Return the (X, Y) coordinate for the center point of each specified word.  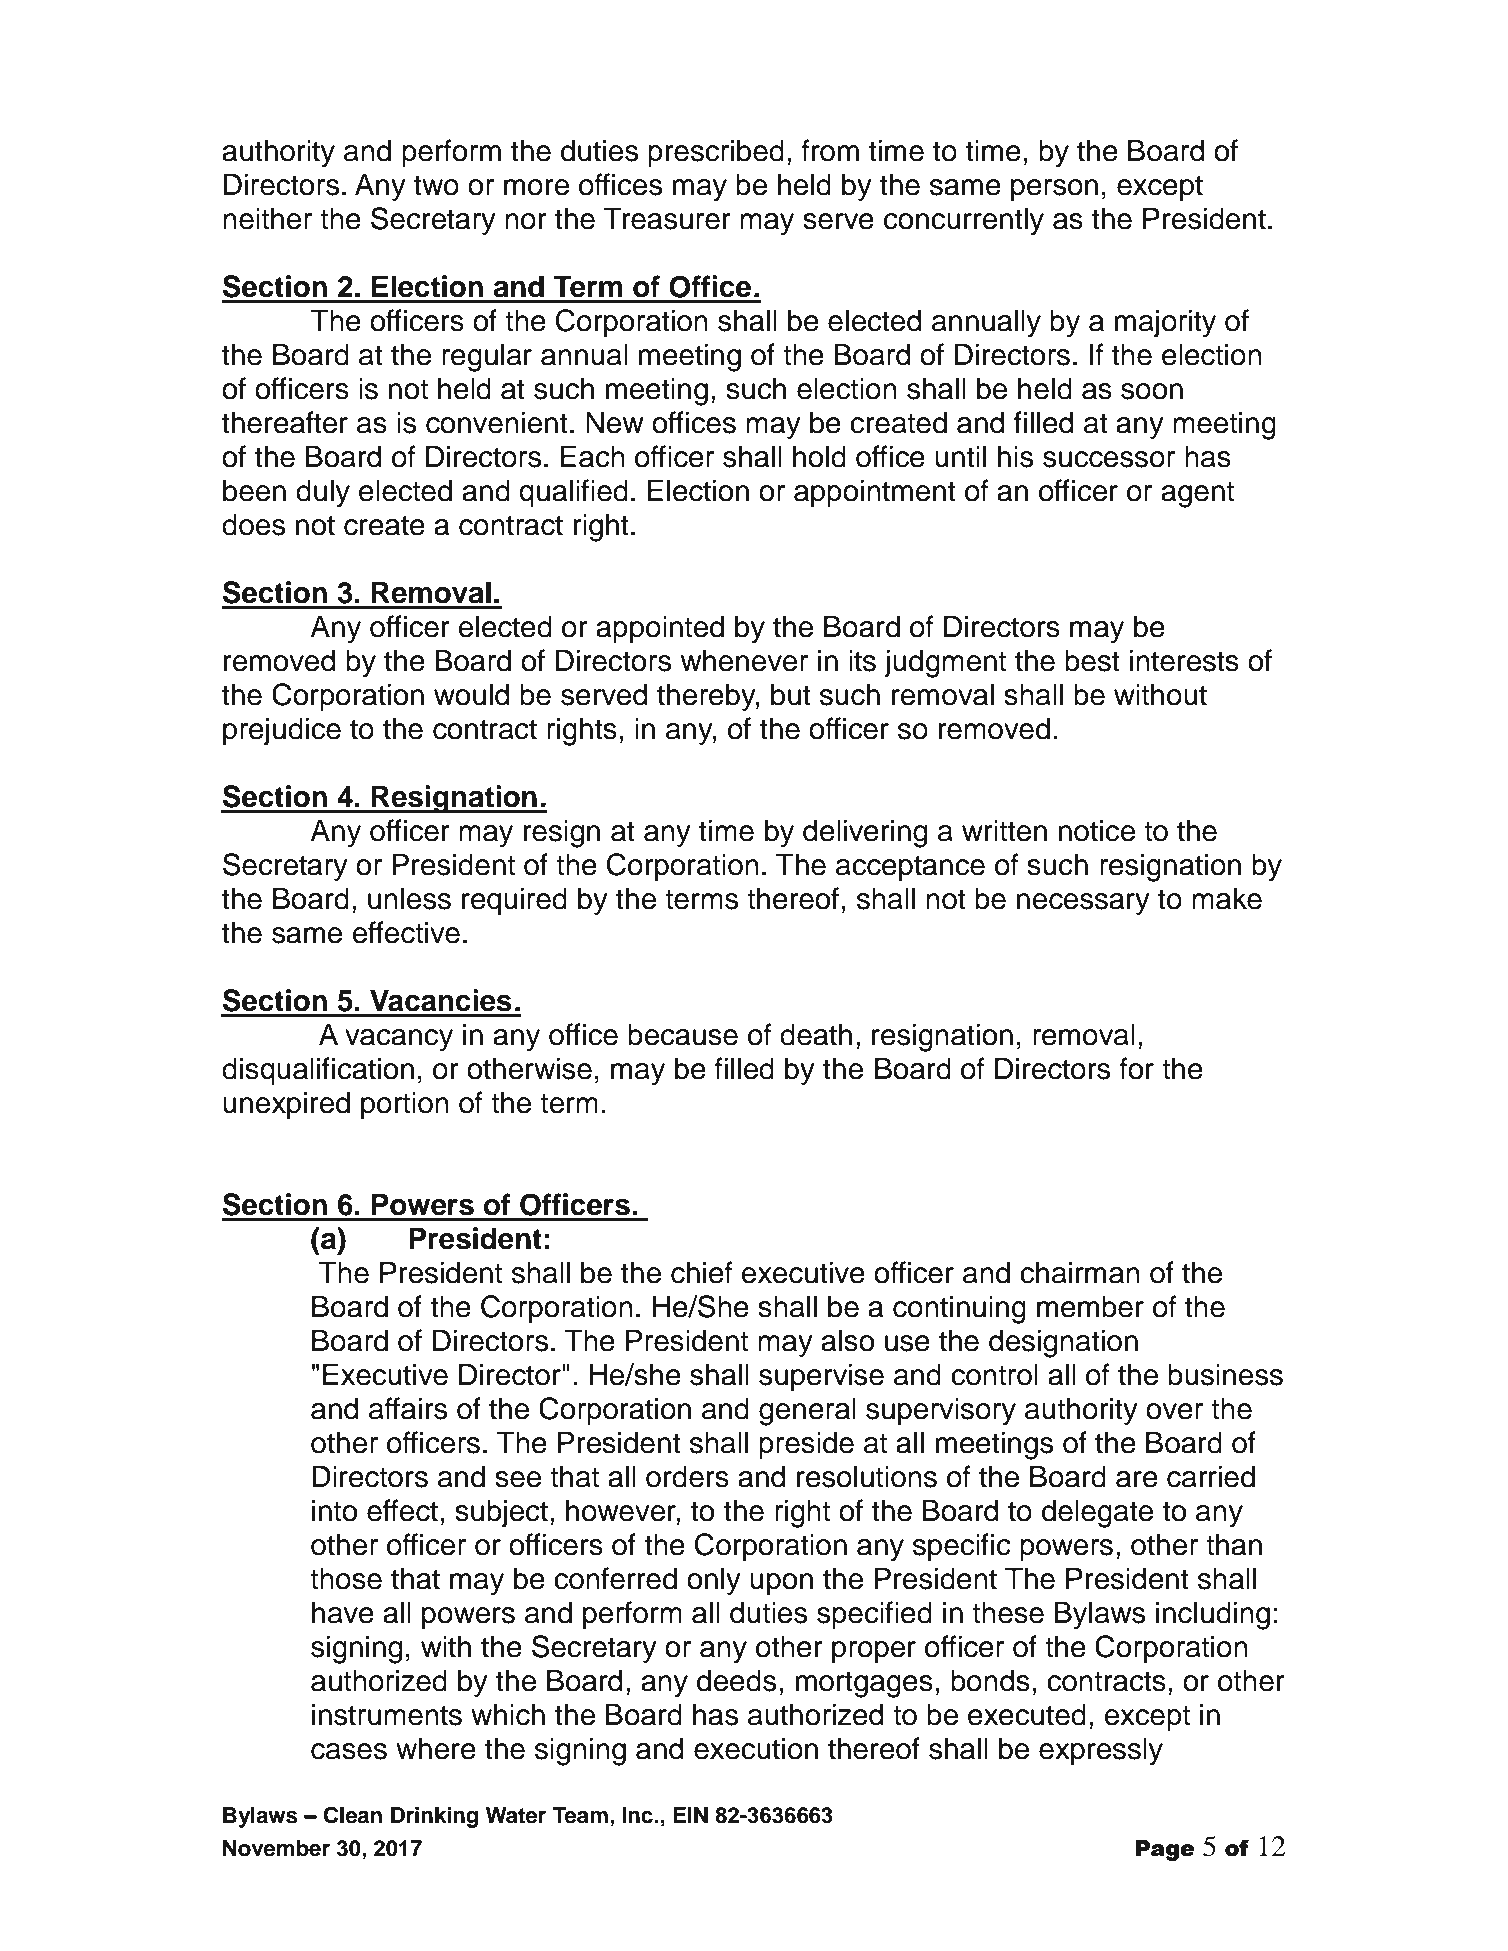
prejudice (282, 731)
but (791, 694)
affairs (408, 1408)
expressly (1101, 1751)
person (1054, 190)
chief (702, 1272)
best (1092, 660)
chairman (1080, 1272)
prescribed (716, 153)
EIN (690, 1815)
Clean (353, 1815)
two (436, 185)
